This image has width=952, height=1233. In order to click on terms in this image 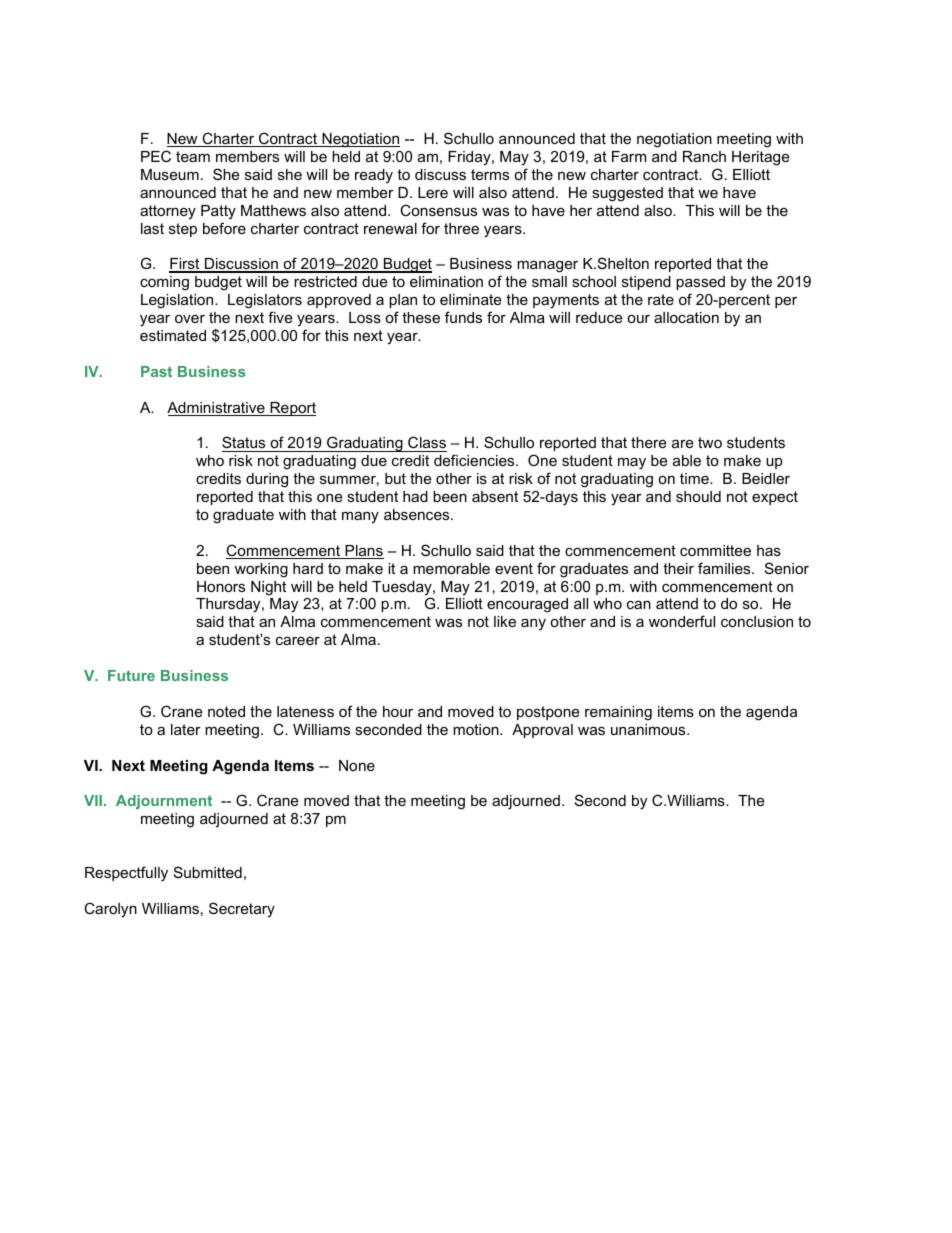, I will do `click(490, 174)`.
